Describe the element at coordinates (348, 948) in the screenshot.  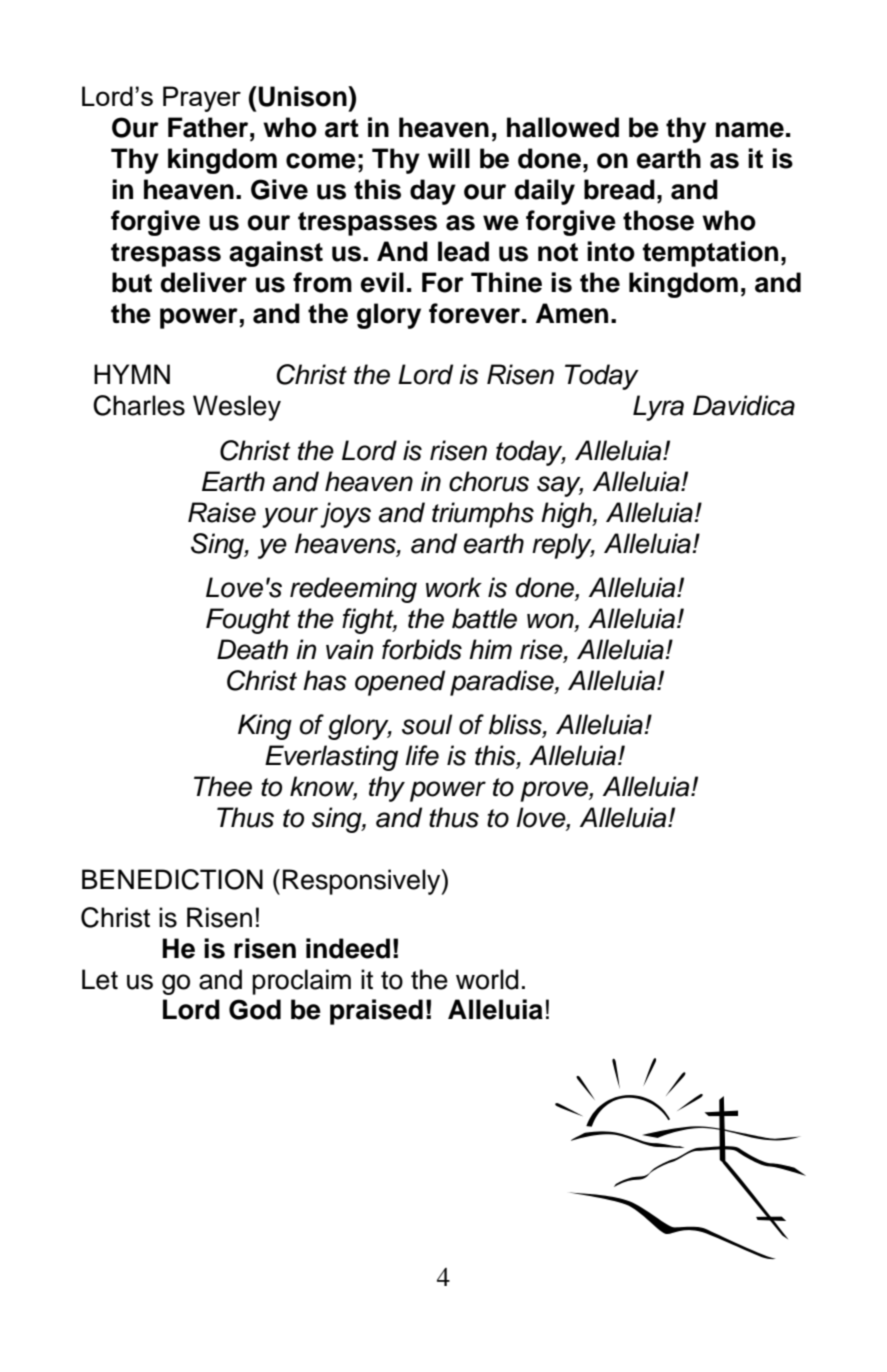
I see `indeed` at that location.
